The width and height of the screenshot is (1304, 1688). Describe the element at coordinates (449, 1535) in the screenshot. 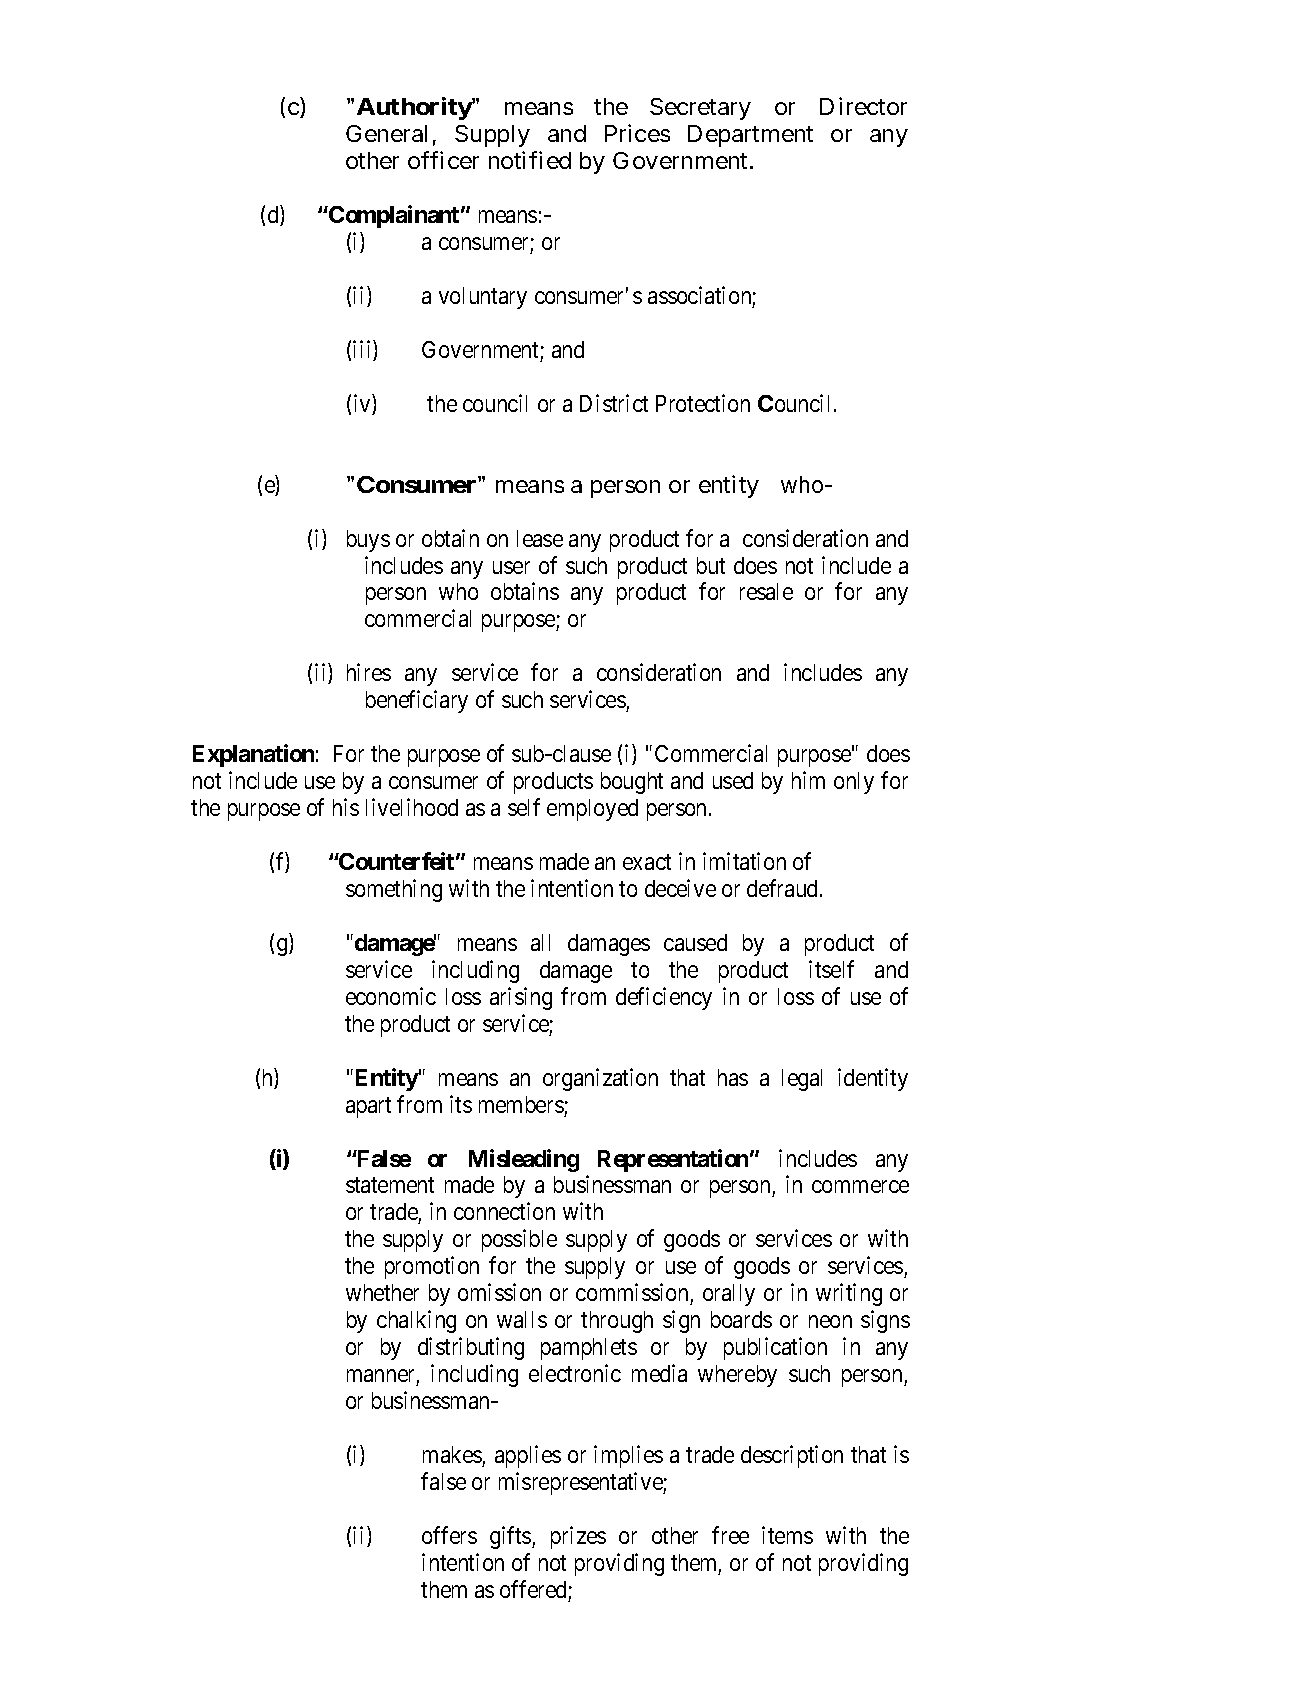

I see `offers` at that location.
